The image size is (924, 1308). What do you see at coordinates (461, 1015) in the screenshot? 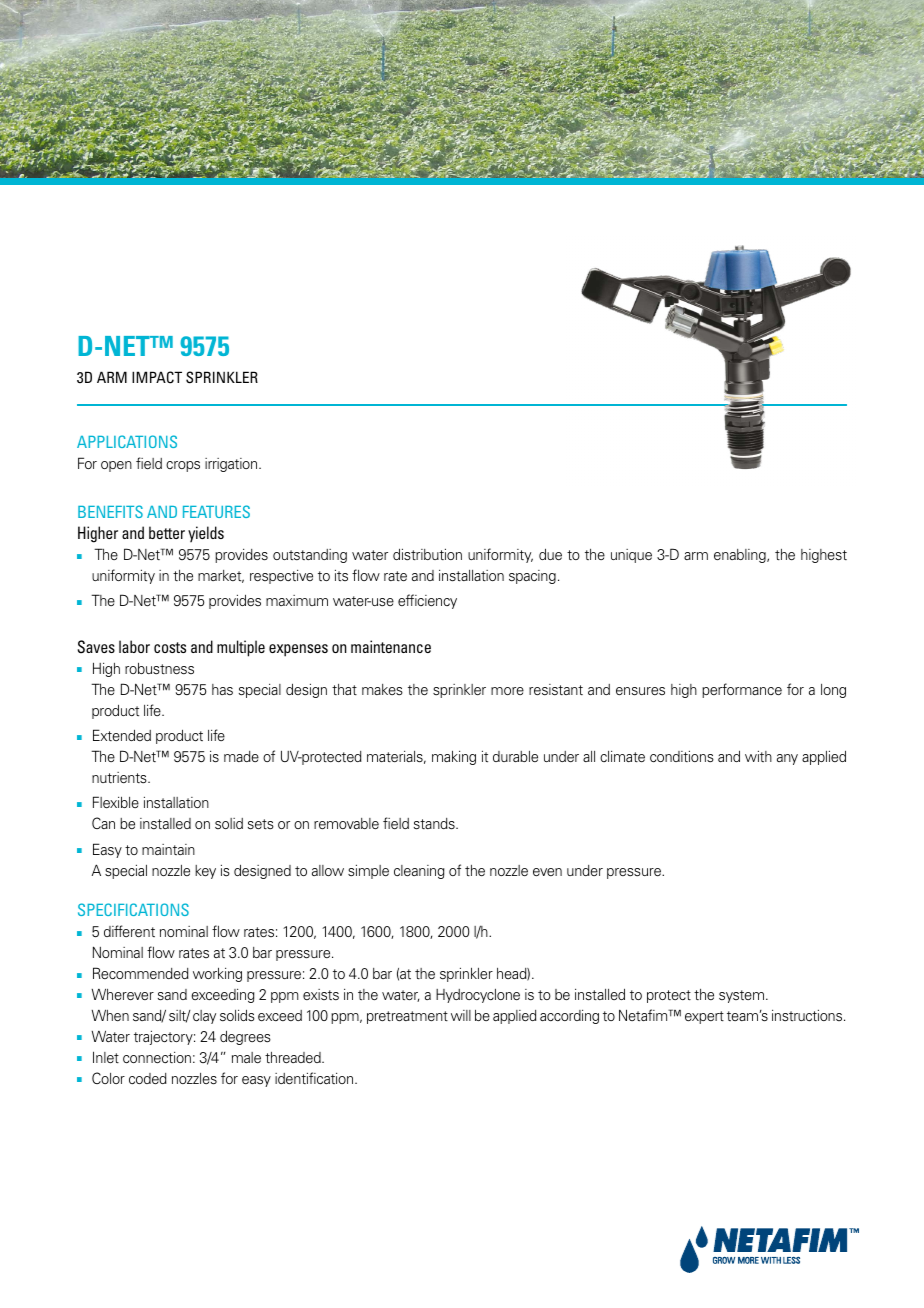
I see `will` at bounding box center [461, 1015].
